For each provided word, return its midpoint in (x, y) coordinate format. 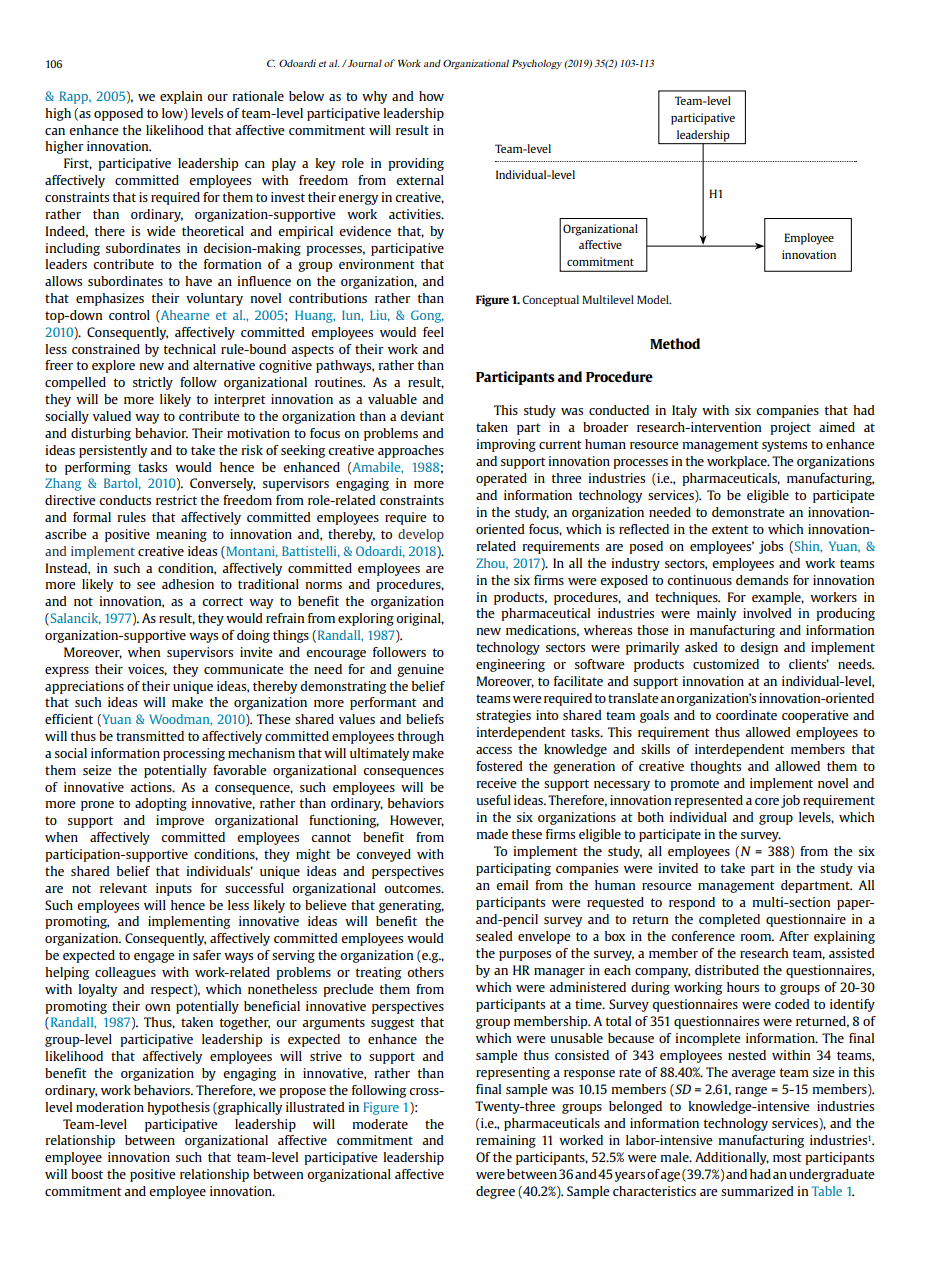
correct (222, 601)
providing (416, 164)
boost (87, 1174)
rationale (258, 96)
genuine (420, 670)
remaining (506, 1141)
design (759, 648)
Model (654, 299)
